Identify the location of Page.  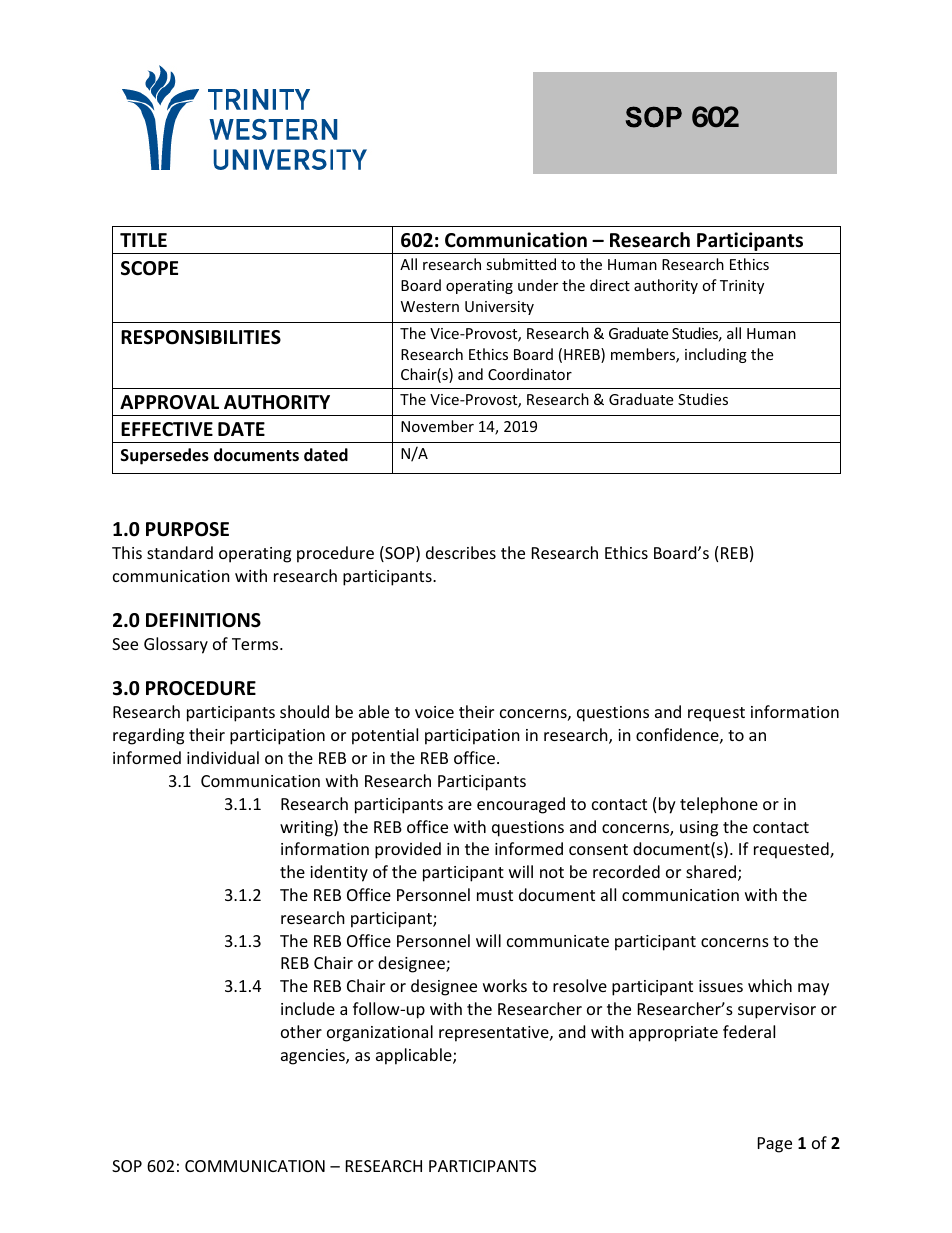
(775, 1145).
